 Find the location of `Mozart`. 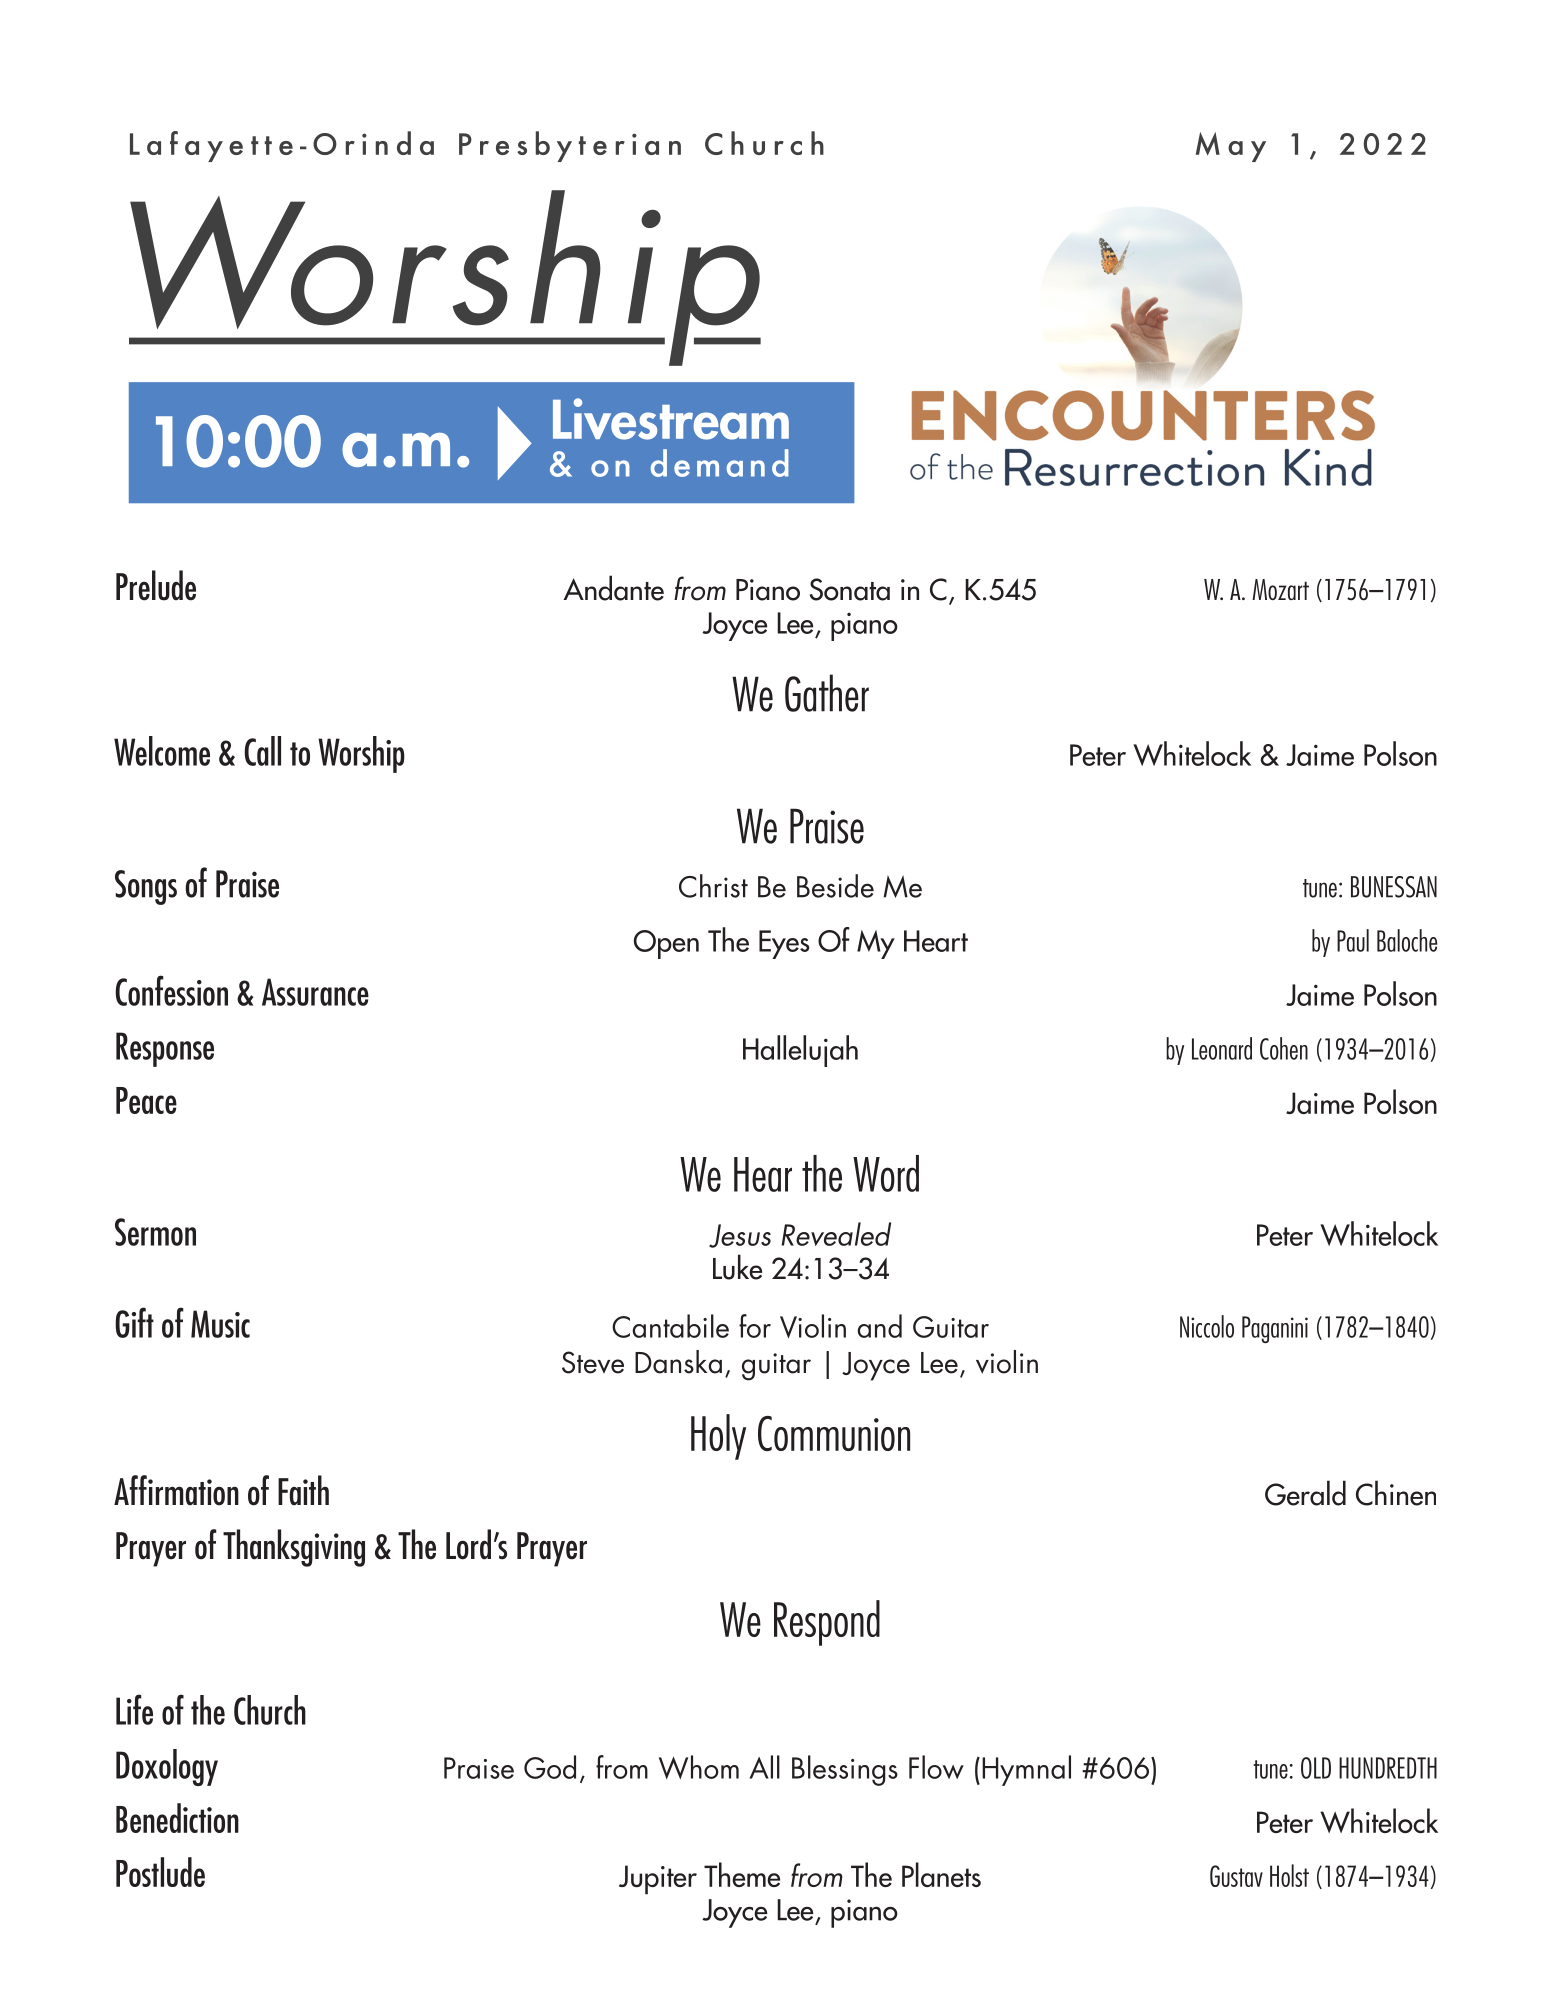

Mozart is located at coordinates (1280, 589).
